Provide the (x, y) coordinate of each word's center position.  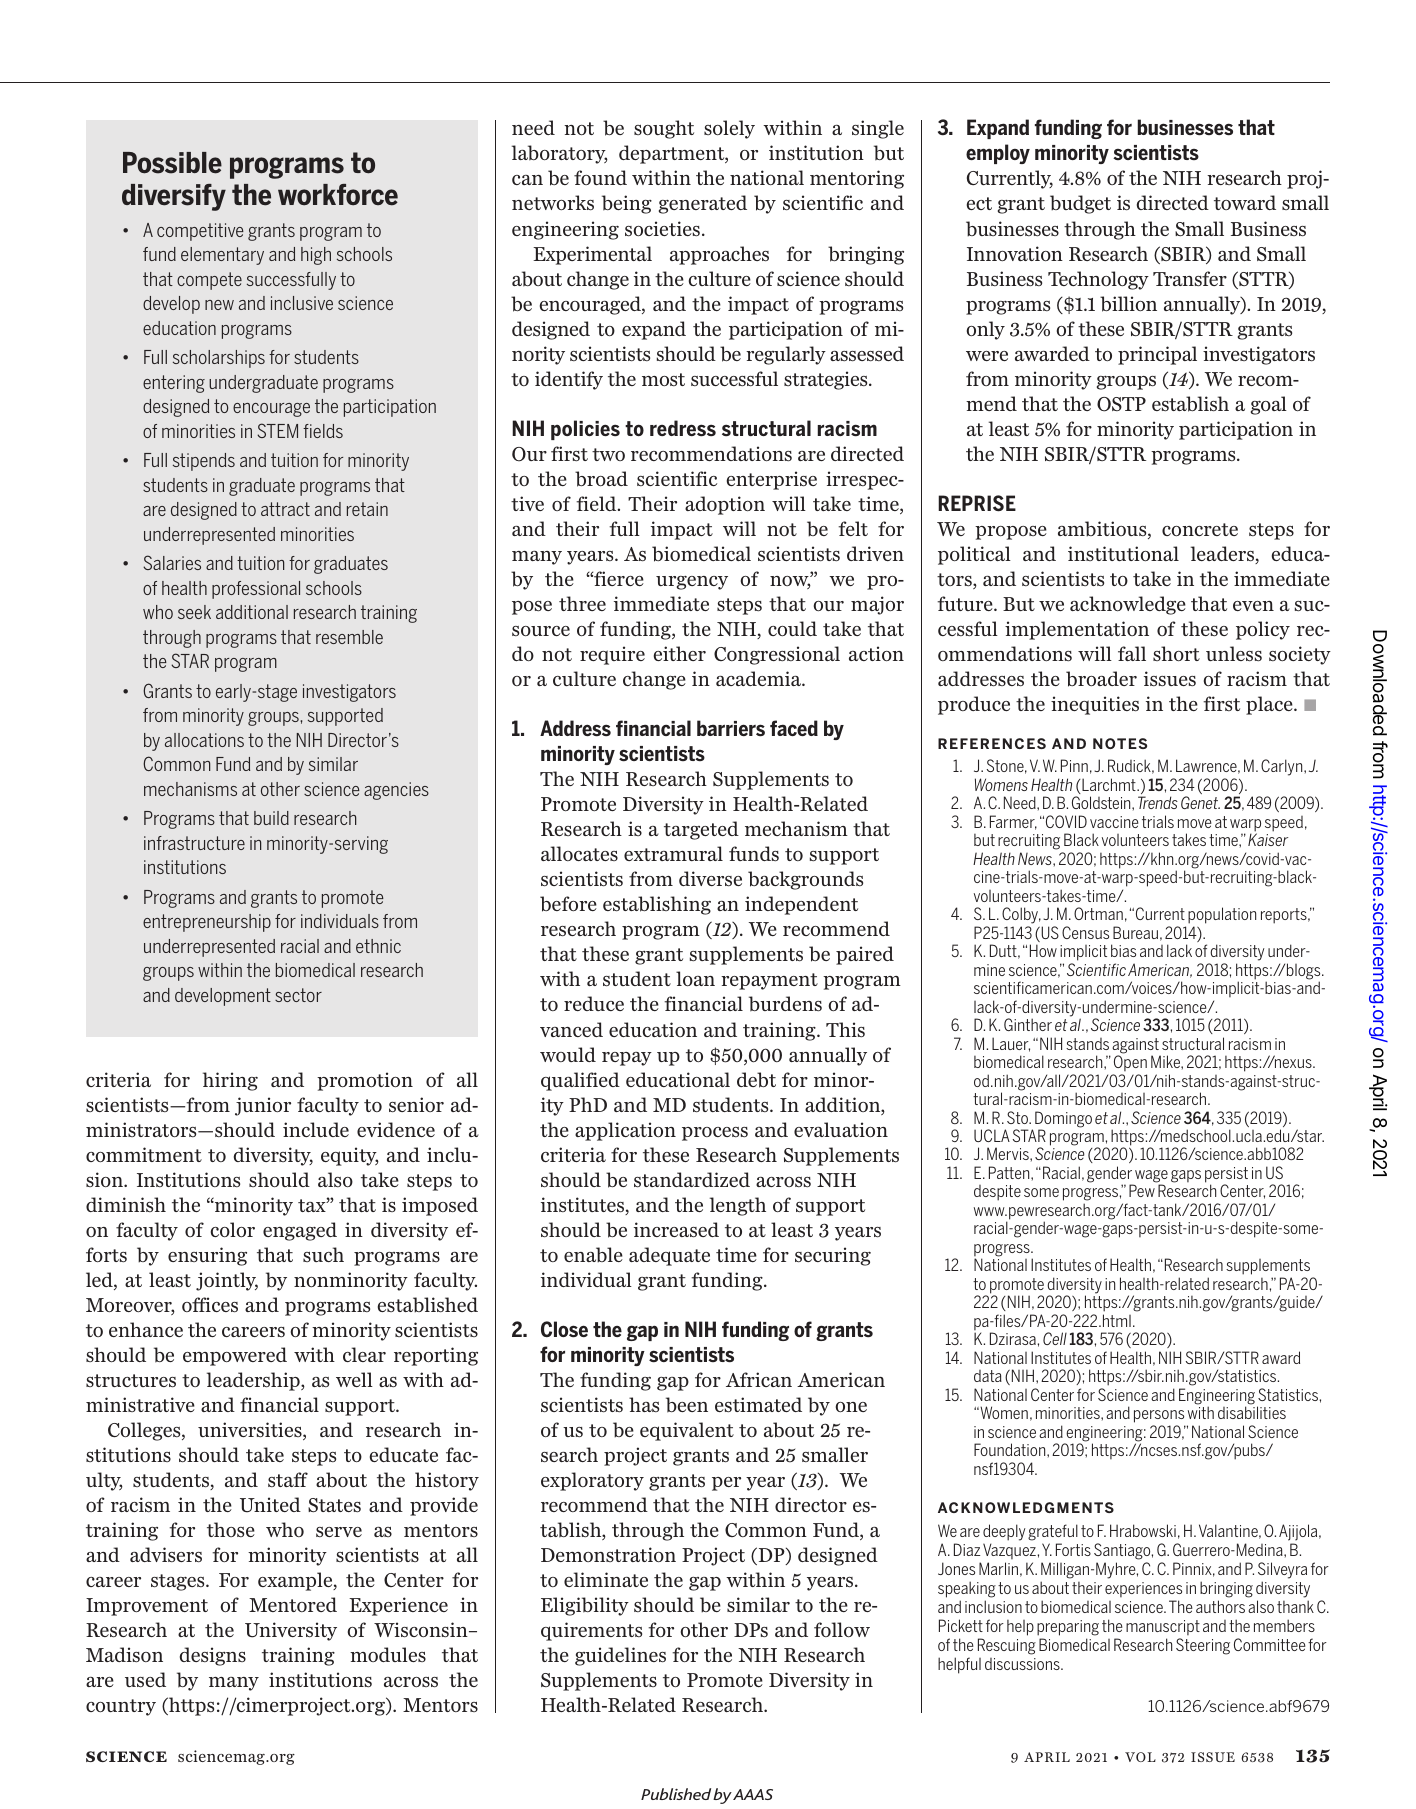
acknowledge (1128, 605)
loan (695, 978)
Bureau (1135, 932)
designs (213, 1656)
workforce (338, 195)
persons (1159, 1416)
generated (703, 204)
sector (298, 995)
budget (1080, 204)
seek (194, 612)
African (759, 1379)
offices (210, 1305)
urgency (692, 583)
